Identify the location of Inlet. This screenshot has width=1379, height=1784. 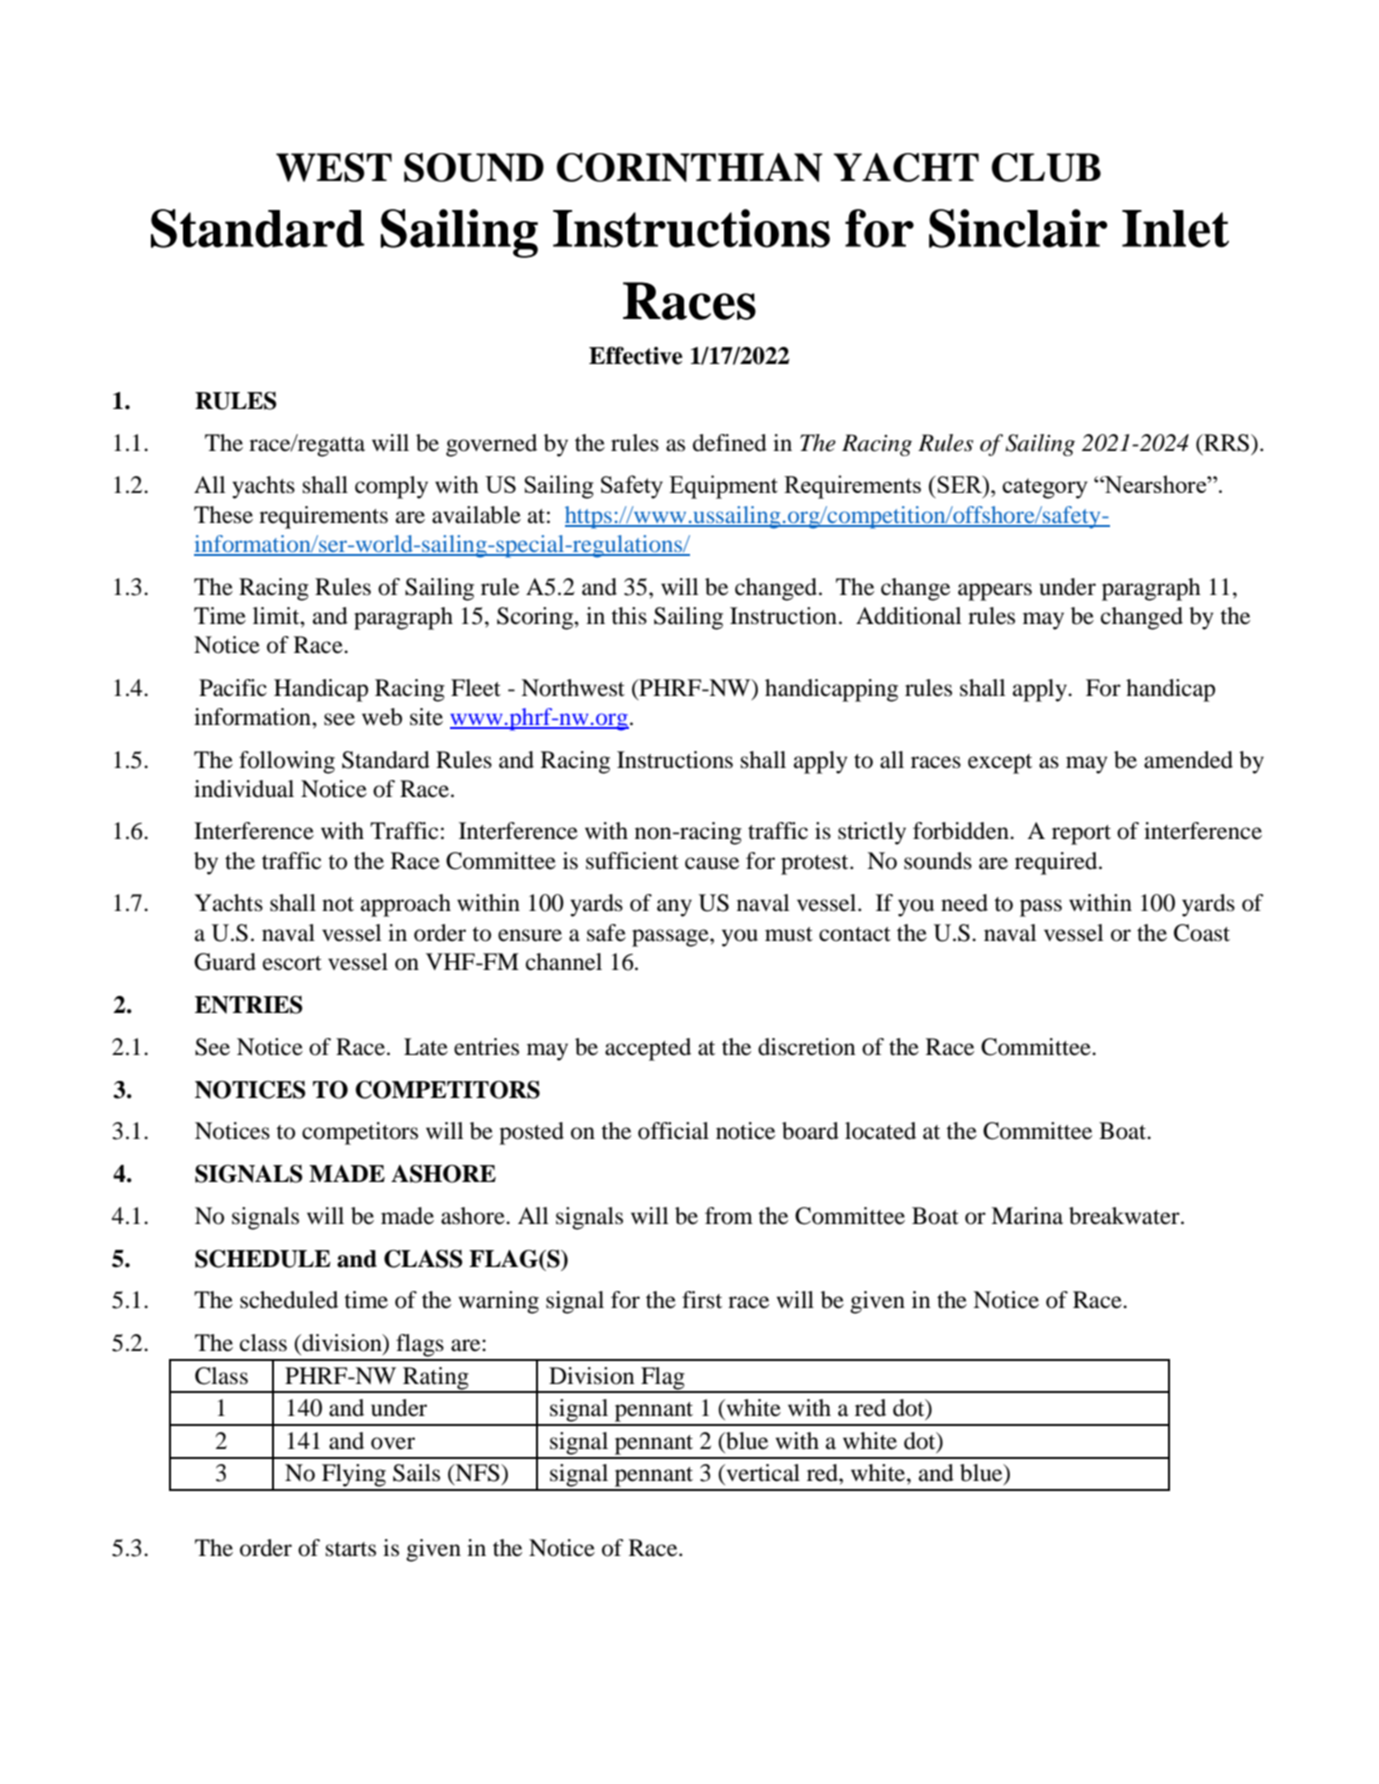
(1175, 229).
